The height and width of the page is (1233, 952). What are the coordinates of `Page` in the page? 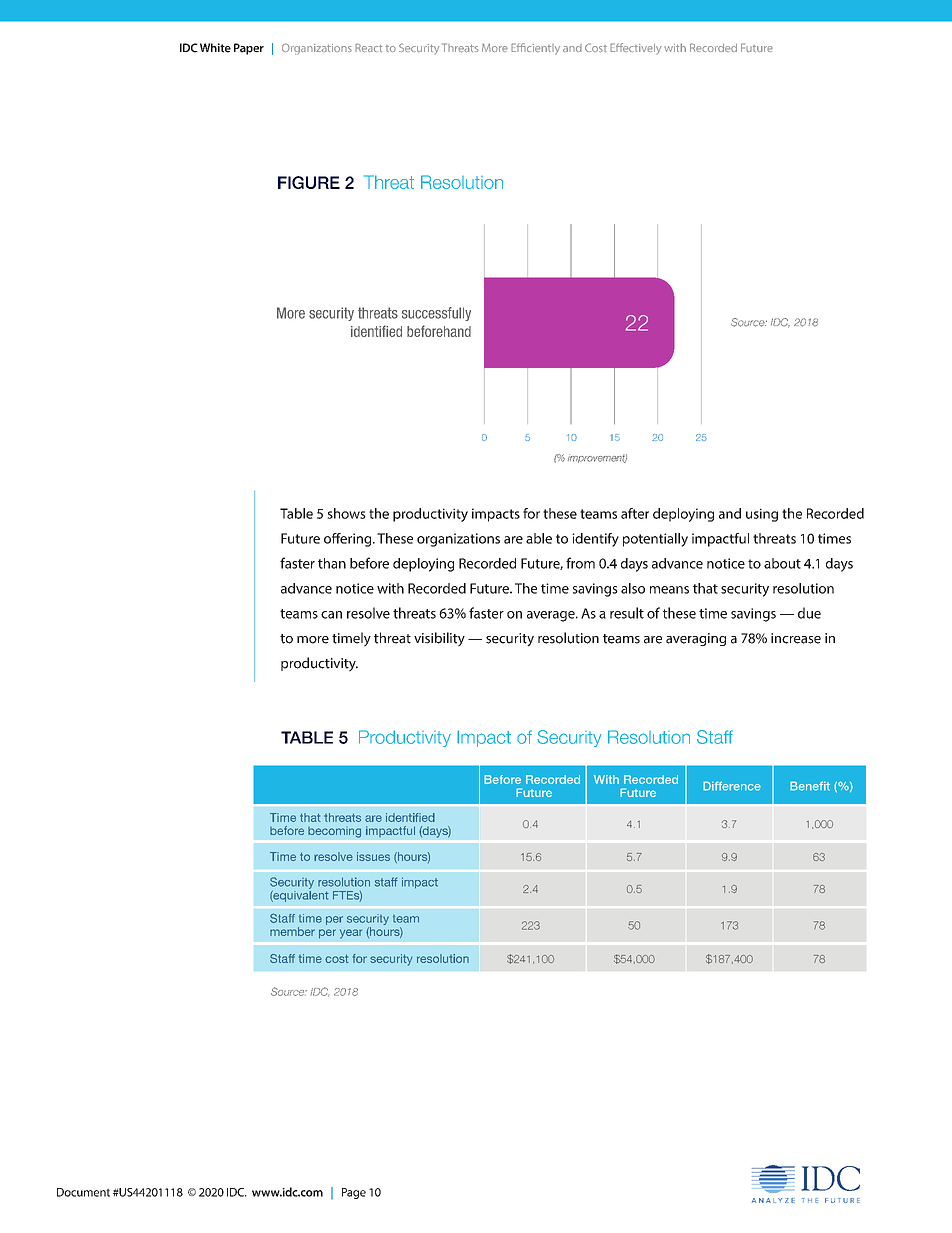 It's located at (354, 1193).
